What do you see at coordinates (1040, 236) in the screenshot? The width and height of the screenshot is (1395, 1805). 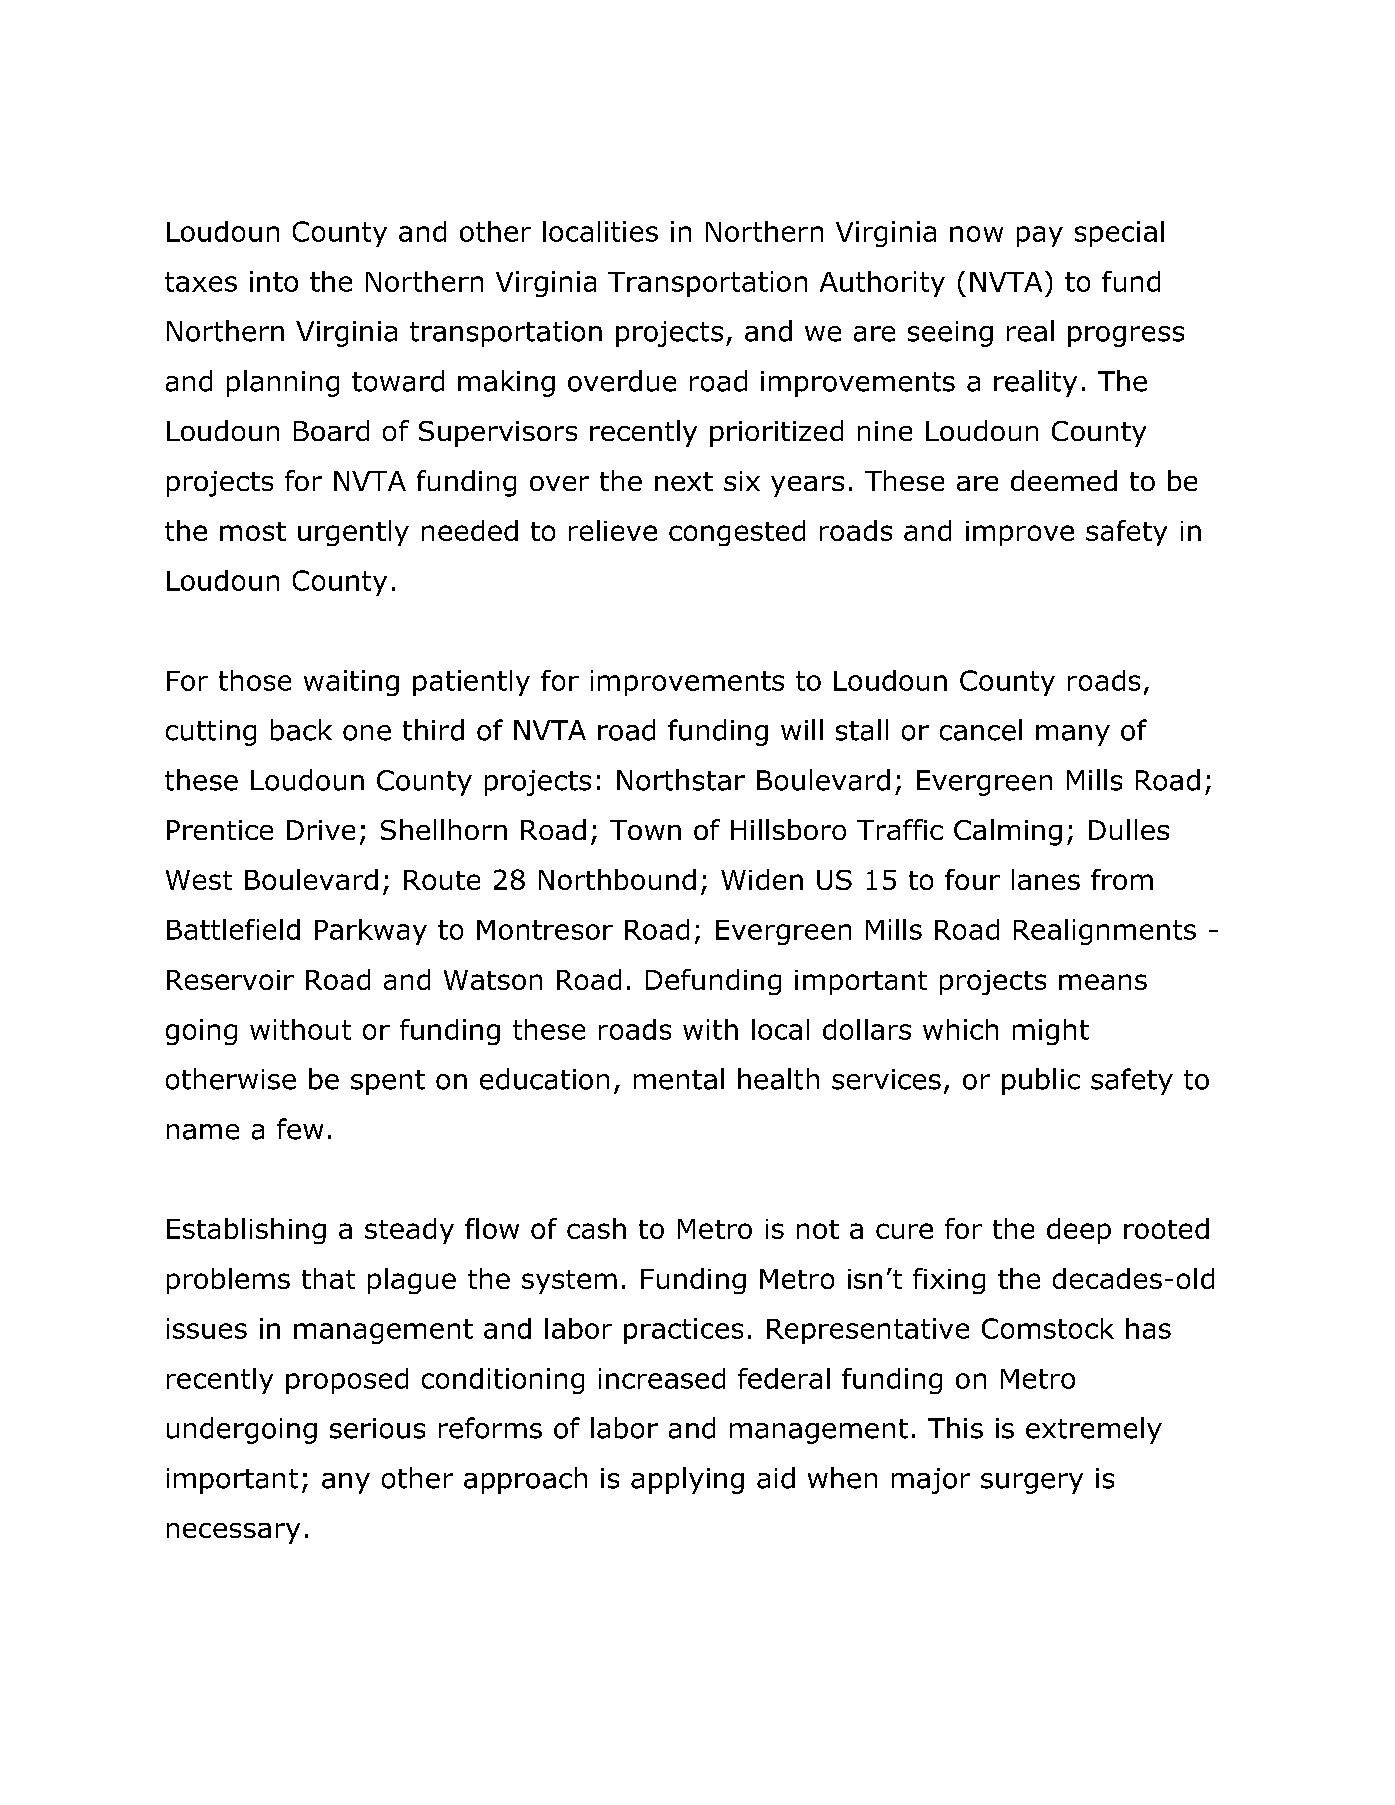 I see `pay` at bounding box center [1040, 236].
